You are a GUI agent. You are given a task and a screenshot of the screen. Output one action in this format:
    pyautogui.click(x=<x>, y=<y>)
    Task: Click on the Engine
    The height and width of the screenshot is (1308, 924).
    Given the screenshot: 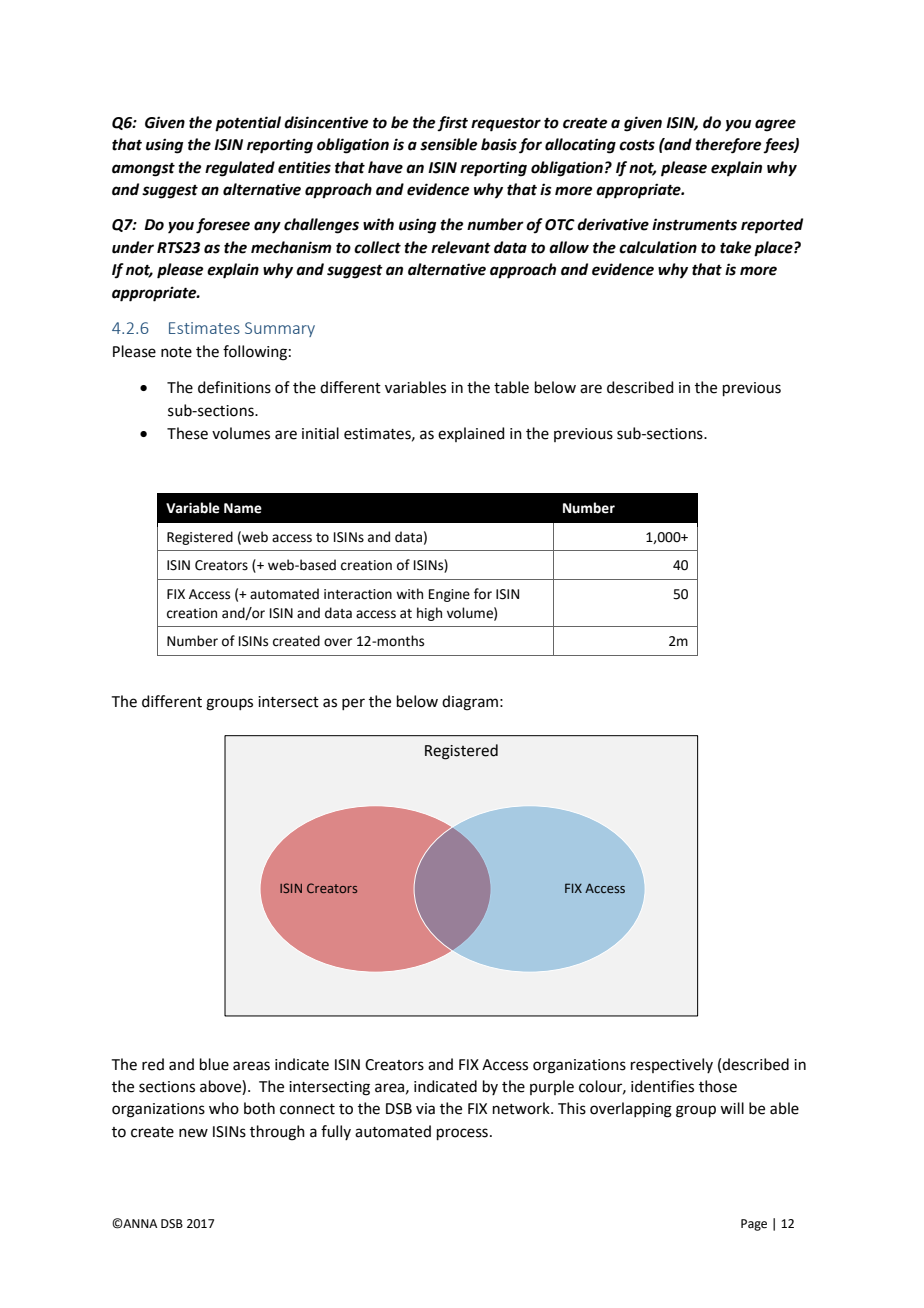 What is the action you would take?
    pyautogui.click(x=449, y=595)
